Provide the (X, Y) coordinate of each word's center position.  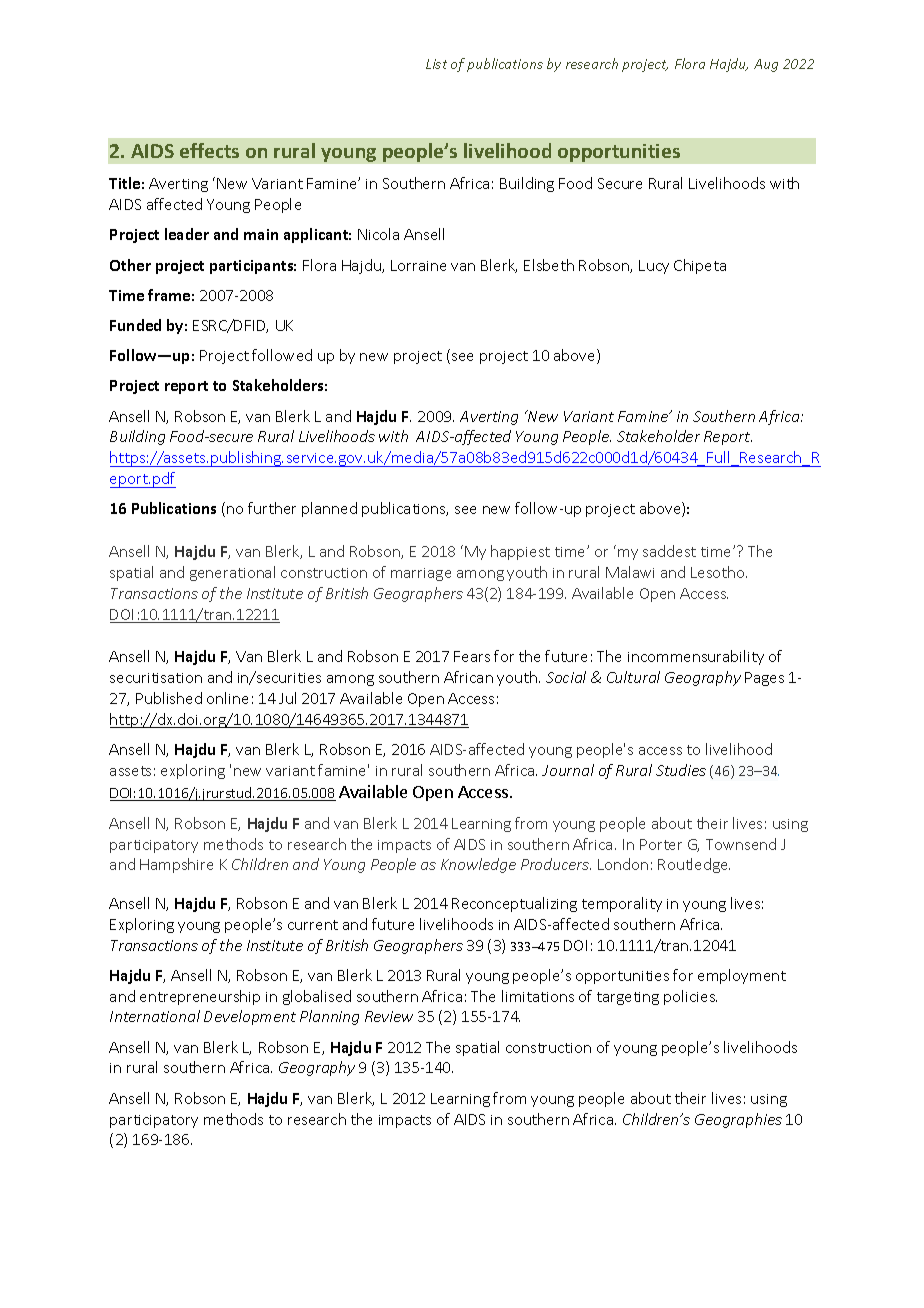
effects (209, 150)
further (272, 508)
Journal (568, 770)
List (436, 64)
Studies (681, 770)
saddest (669, 551)
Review (389, 1016)
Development (250, 1017)
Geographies (738, 1120)
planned (329, 509)
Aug (766, 65)
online (227, 698)
